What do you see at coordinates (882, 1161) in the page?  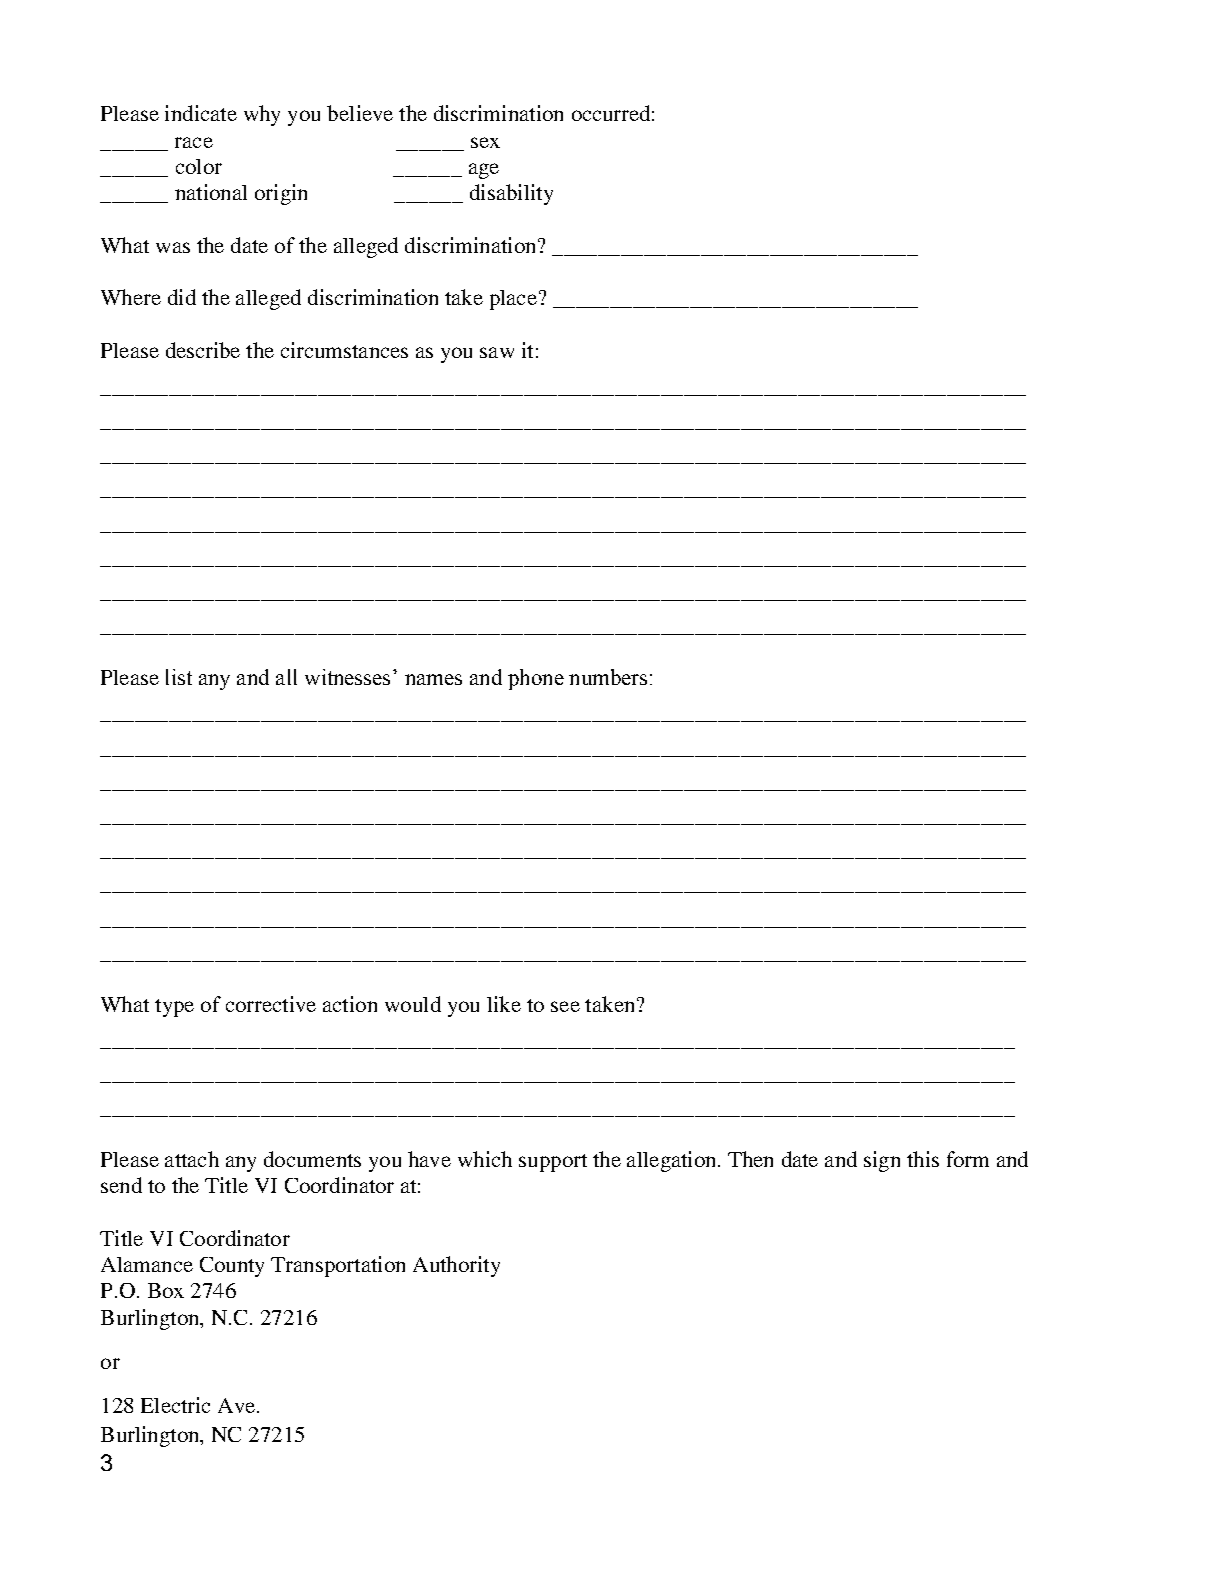 I see `sign` at bounding box center [882, 1161].
